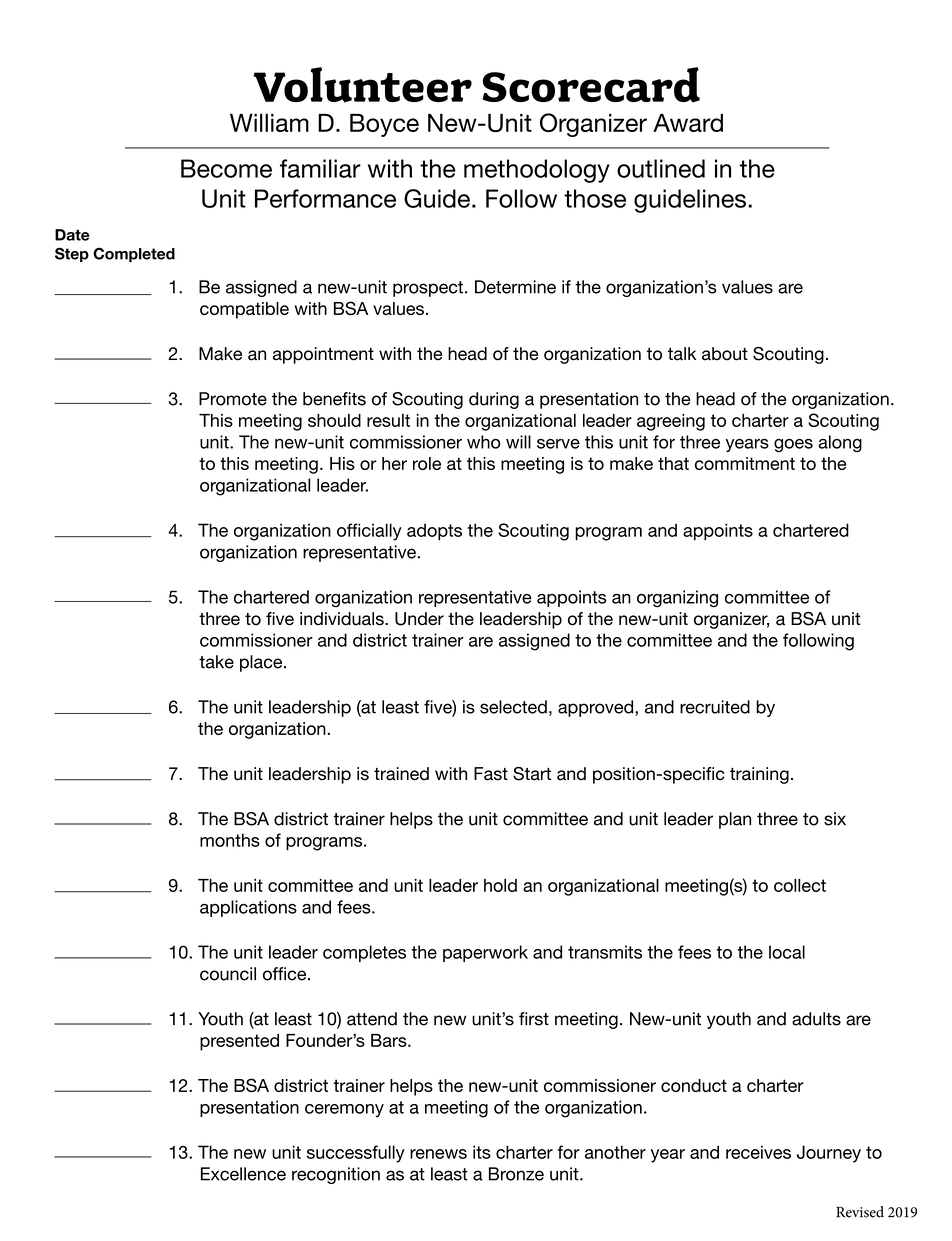 The width and height of the page is (952, 1241). I want to click on selected, so click(513, 707).
